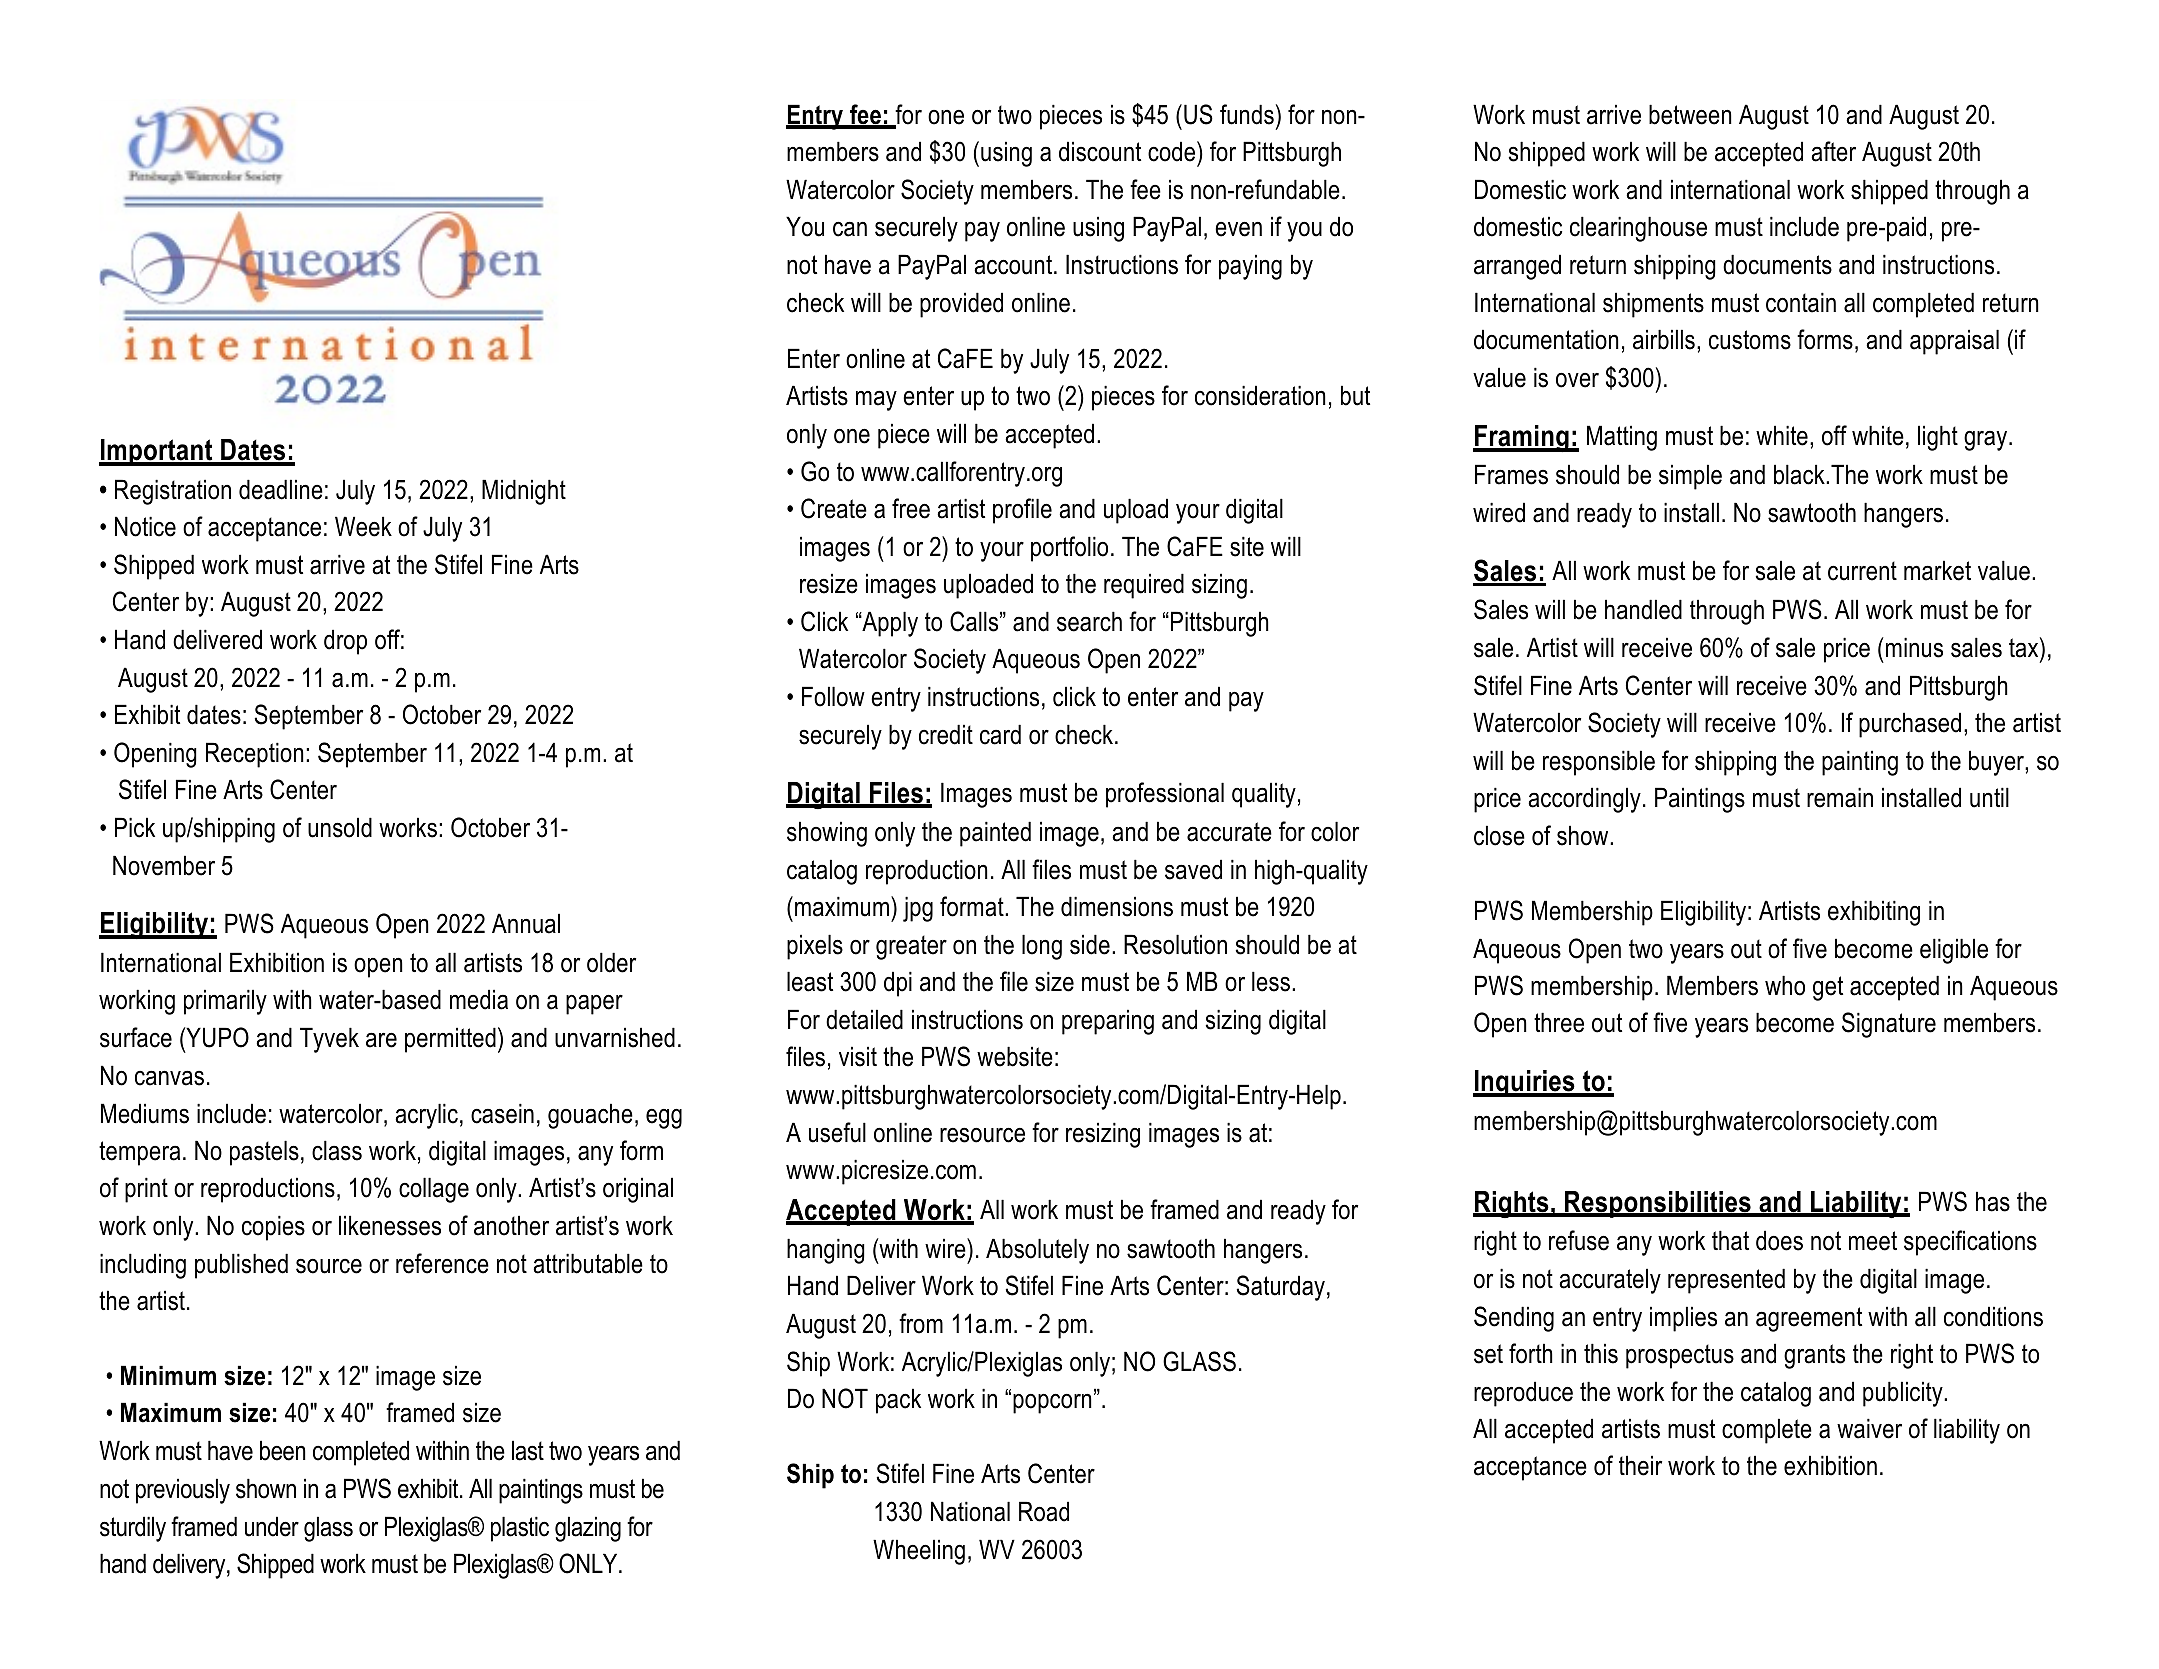 The height and width of the image is (1669, 2159). Describe the element at coordinates (1833, 151) in the image. I see `after` at that location.
